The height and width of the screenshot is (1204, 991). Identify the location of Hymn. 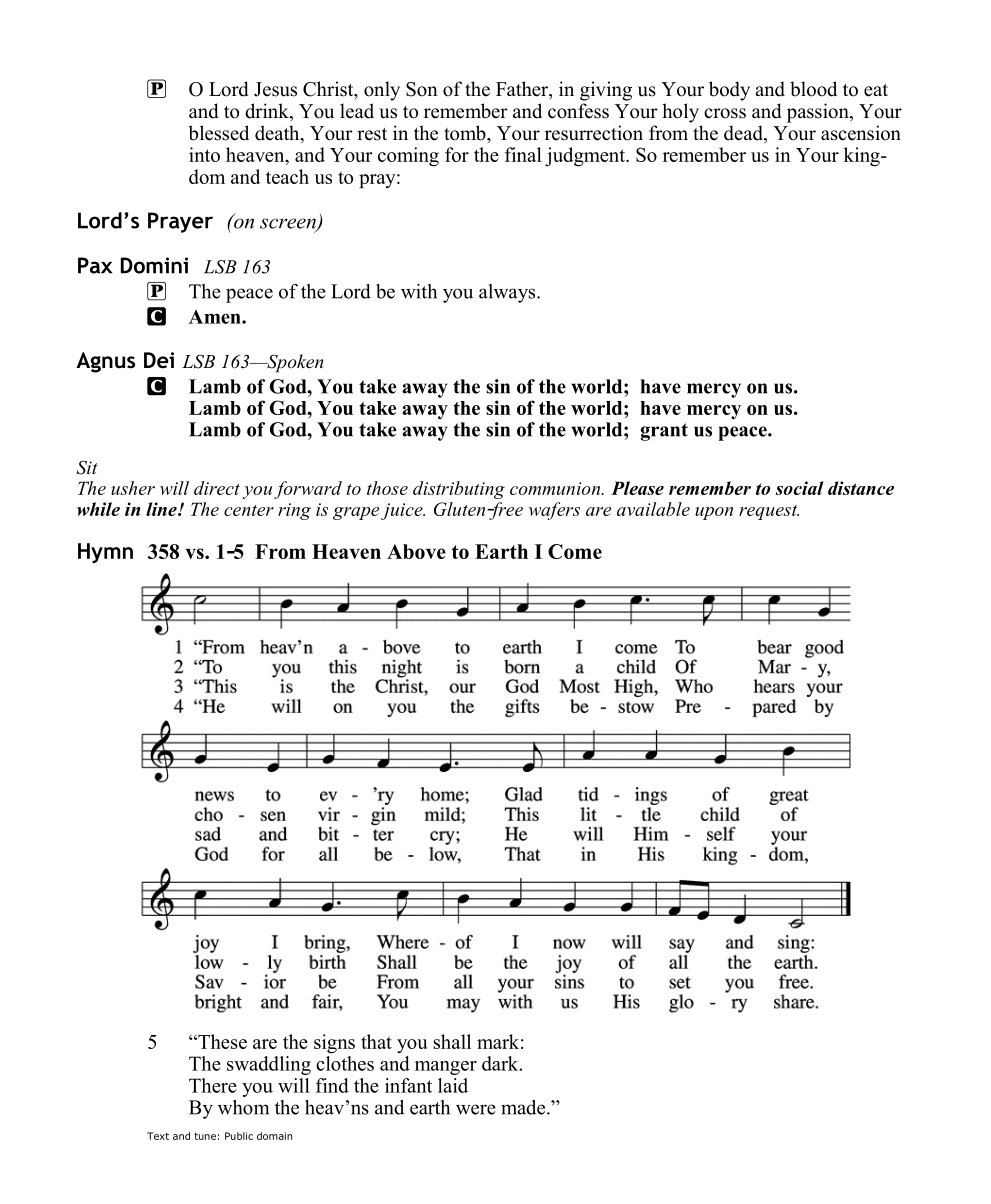
(105, 553).
